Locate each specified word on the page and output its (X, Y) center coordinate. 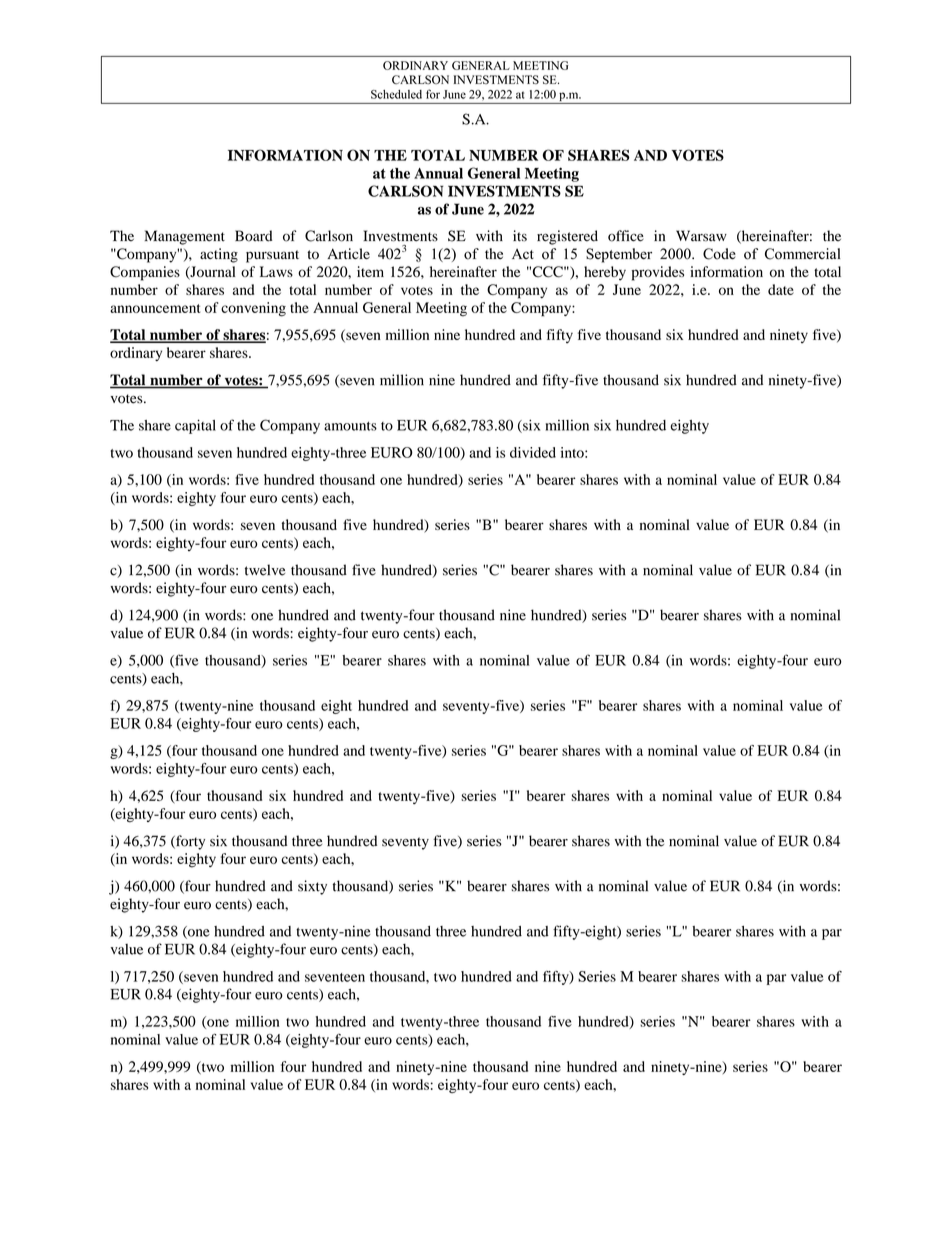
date (781, 289)
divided (533, 452)
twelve (265, 570)
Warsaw (701, 236)
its (520, 236)
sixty (312, 887)
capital (195, 426)
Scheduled (396, 94)
